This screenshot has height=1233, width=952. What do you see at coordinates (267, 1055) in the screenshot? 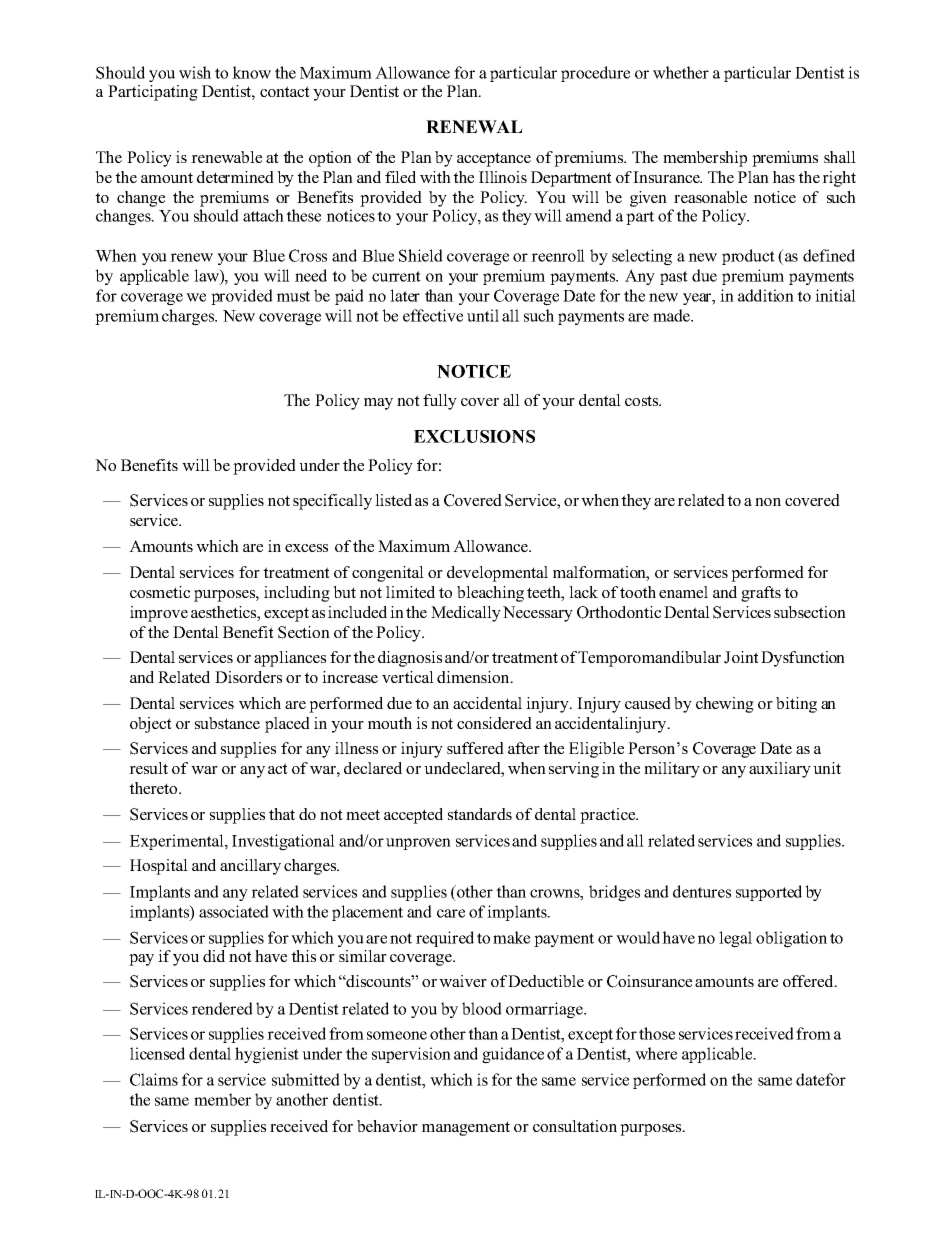
I see `hygienist` at bounding box center [267, 1055].
